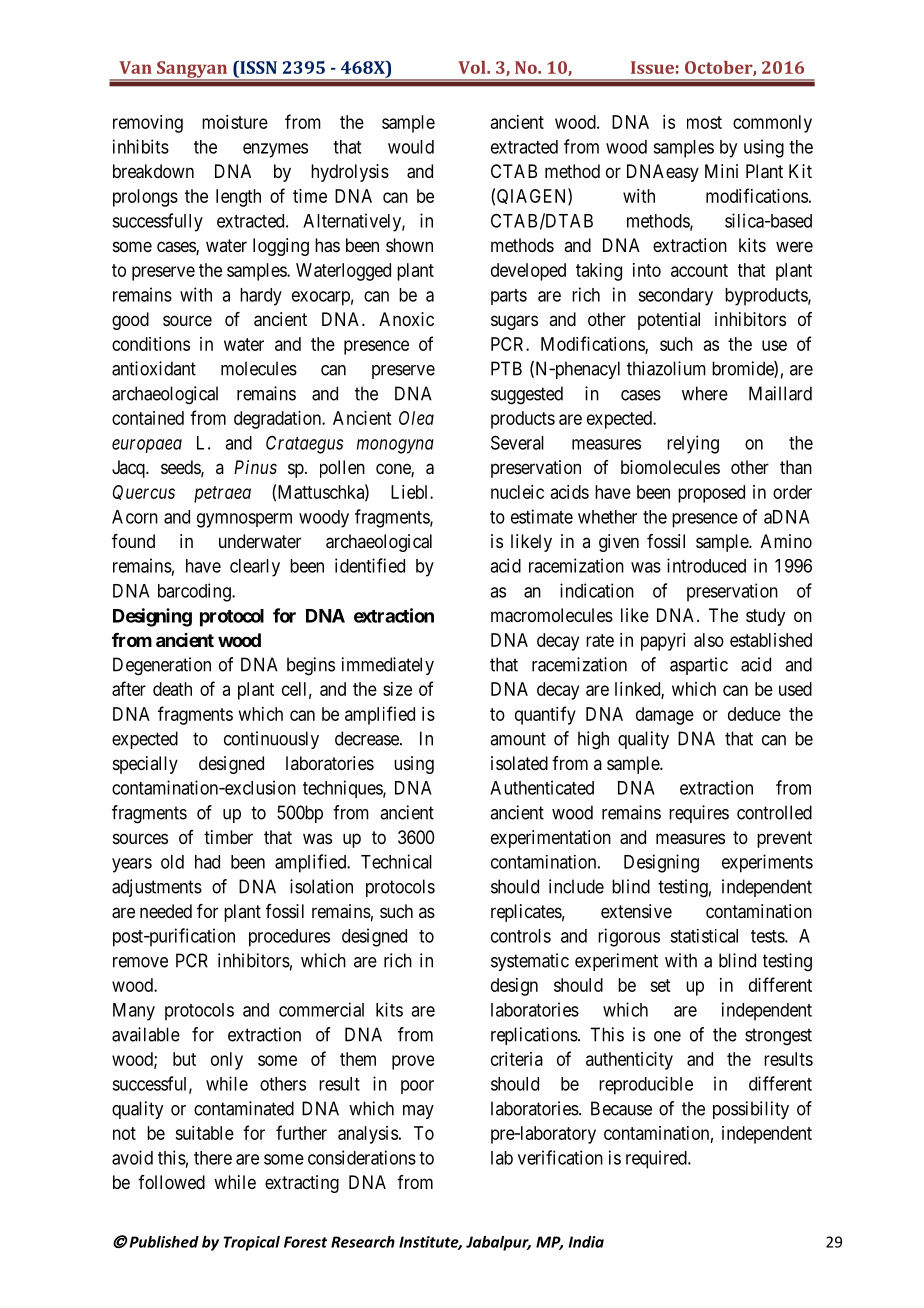 This page has width=924, height=1308. I want to click on proposed, so click(711, 494).
